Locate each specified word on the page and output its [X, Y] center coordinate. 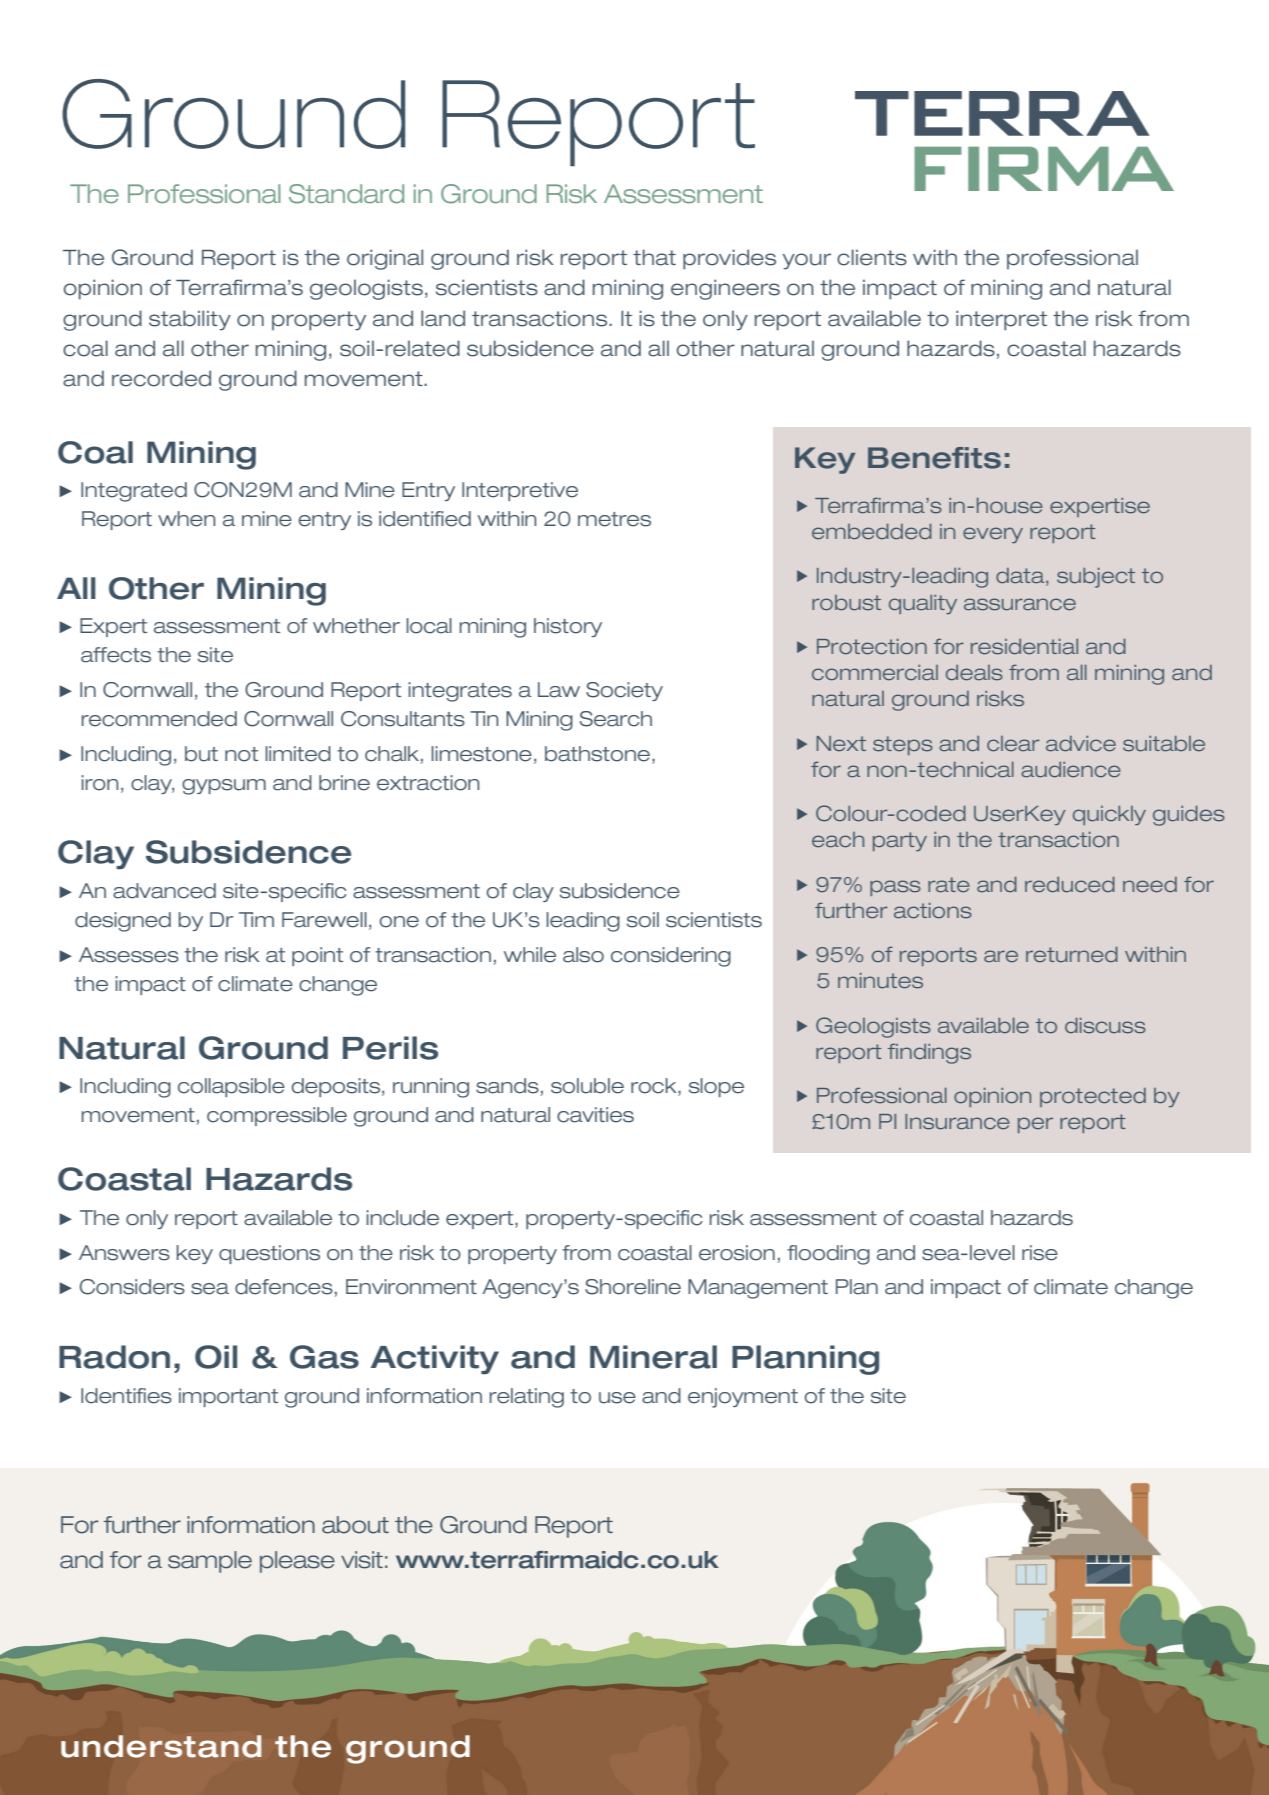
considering [671, 957]
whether [356, 626]
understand [161, 1746]
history [568, 627]
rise [1040, 1253]
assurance [1020, 604]
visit [362, 1560]
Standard [346, 194]
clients [872, 257]
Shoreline [633, 1287]
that [654, 257]
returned [1072, 954]
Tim [256, 919]
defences [284, 1287]
